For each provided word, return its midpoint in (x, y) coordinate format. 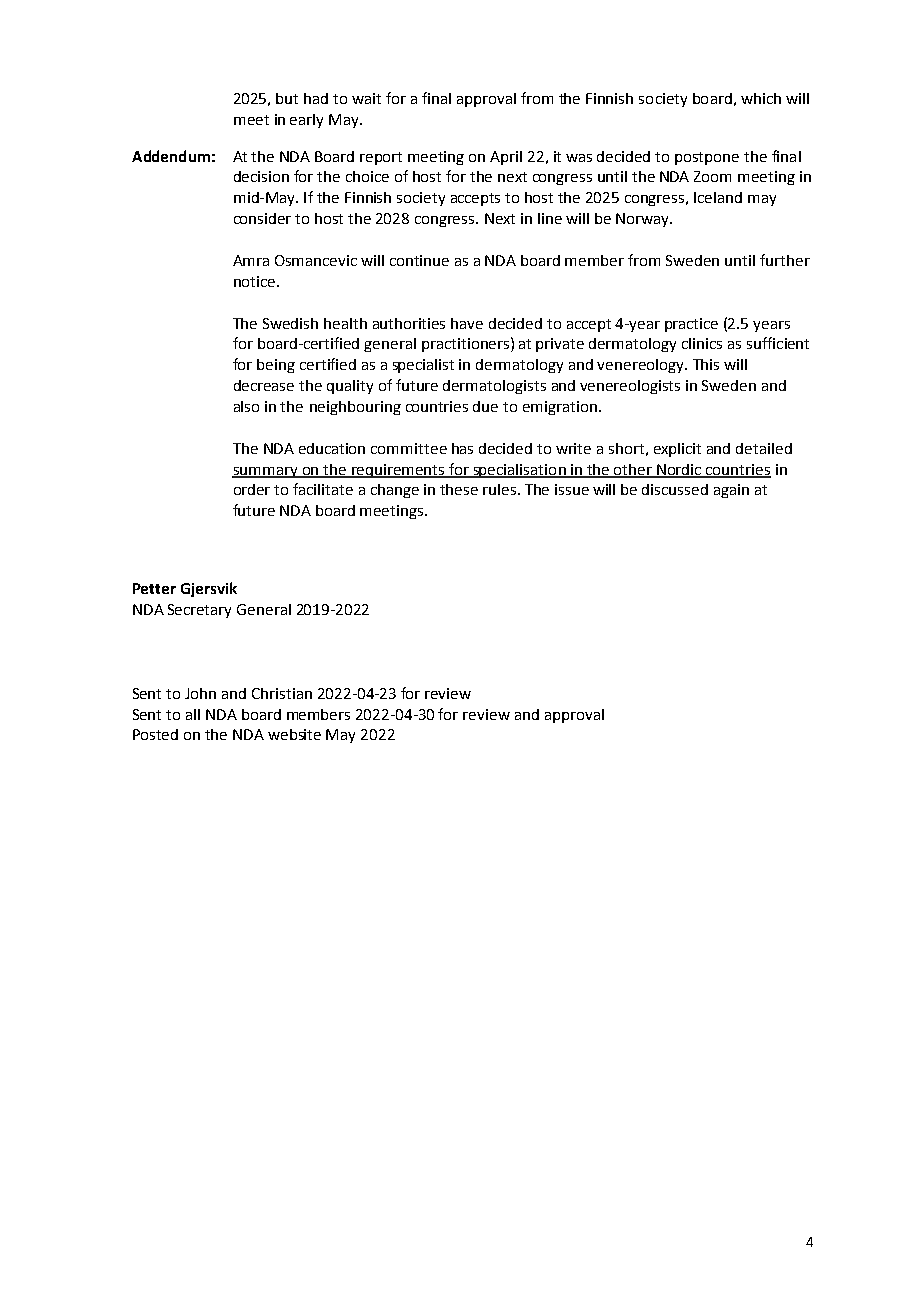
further (785, 260)
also (246, 406)
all (193, 714)
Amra (251, 260)
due (485, 406)
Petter (154, 588)
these (459, 489)
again (731, 491)
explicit (677, 450)
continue (419, 260)
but (287, 98)
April (506, 158)
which (761, 98)
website (294, 734)
